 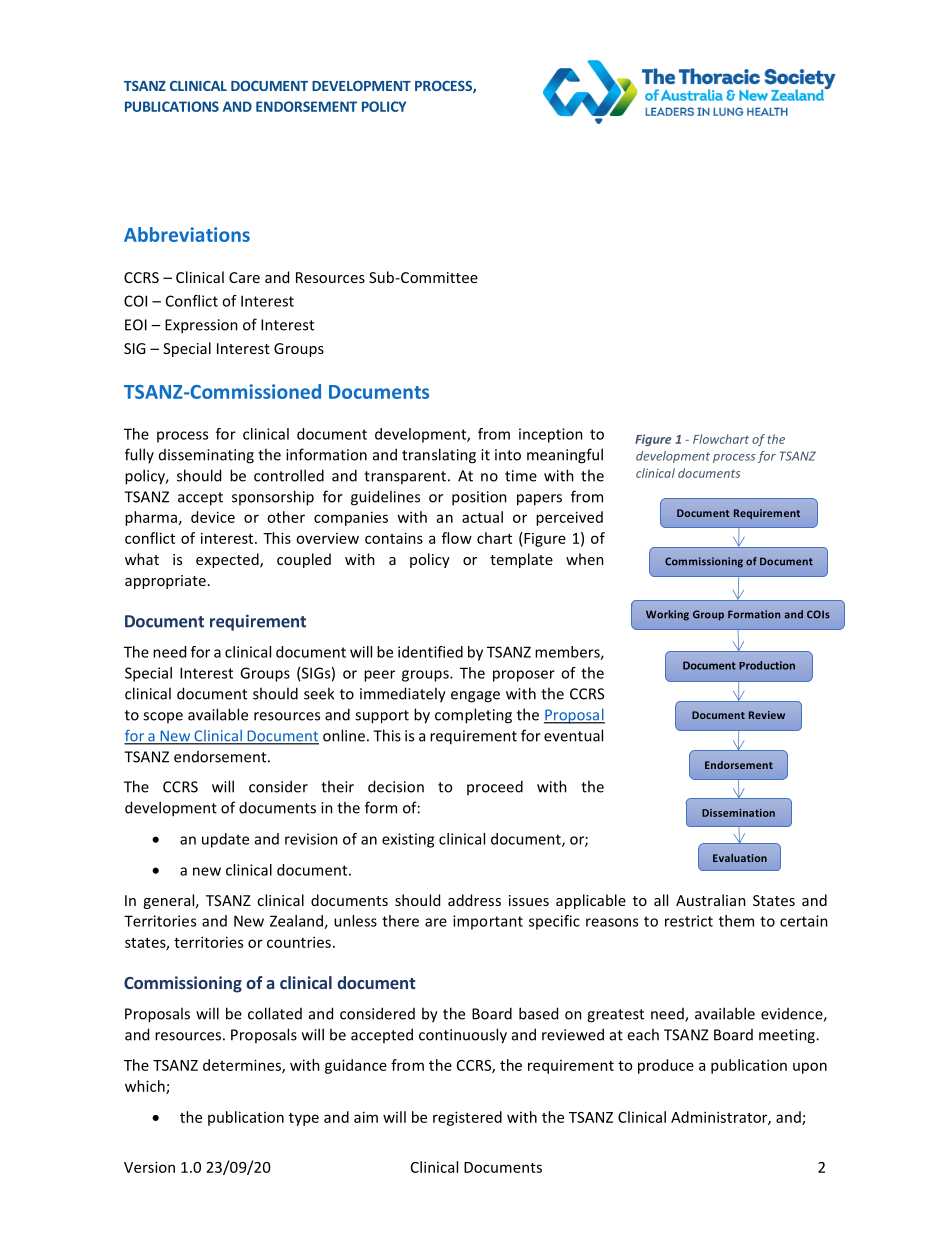 I want to click on inception, so click(x=551, y=435).
